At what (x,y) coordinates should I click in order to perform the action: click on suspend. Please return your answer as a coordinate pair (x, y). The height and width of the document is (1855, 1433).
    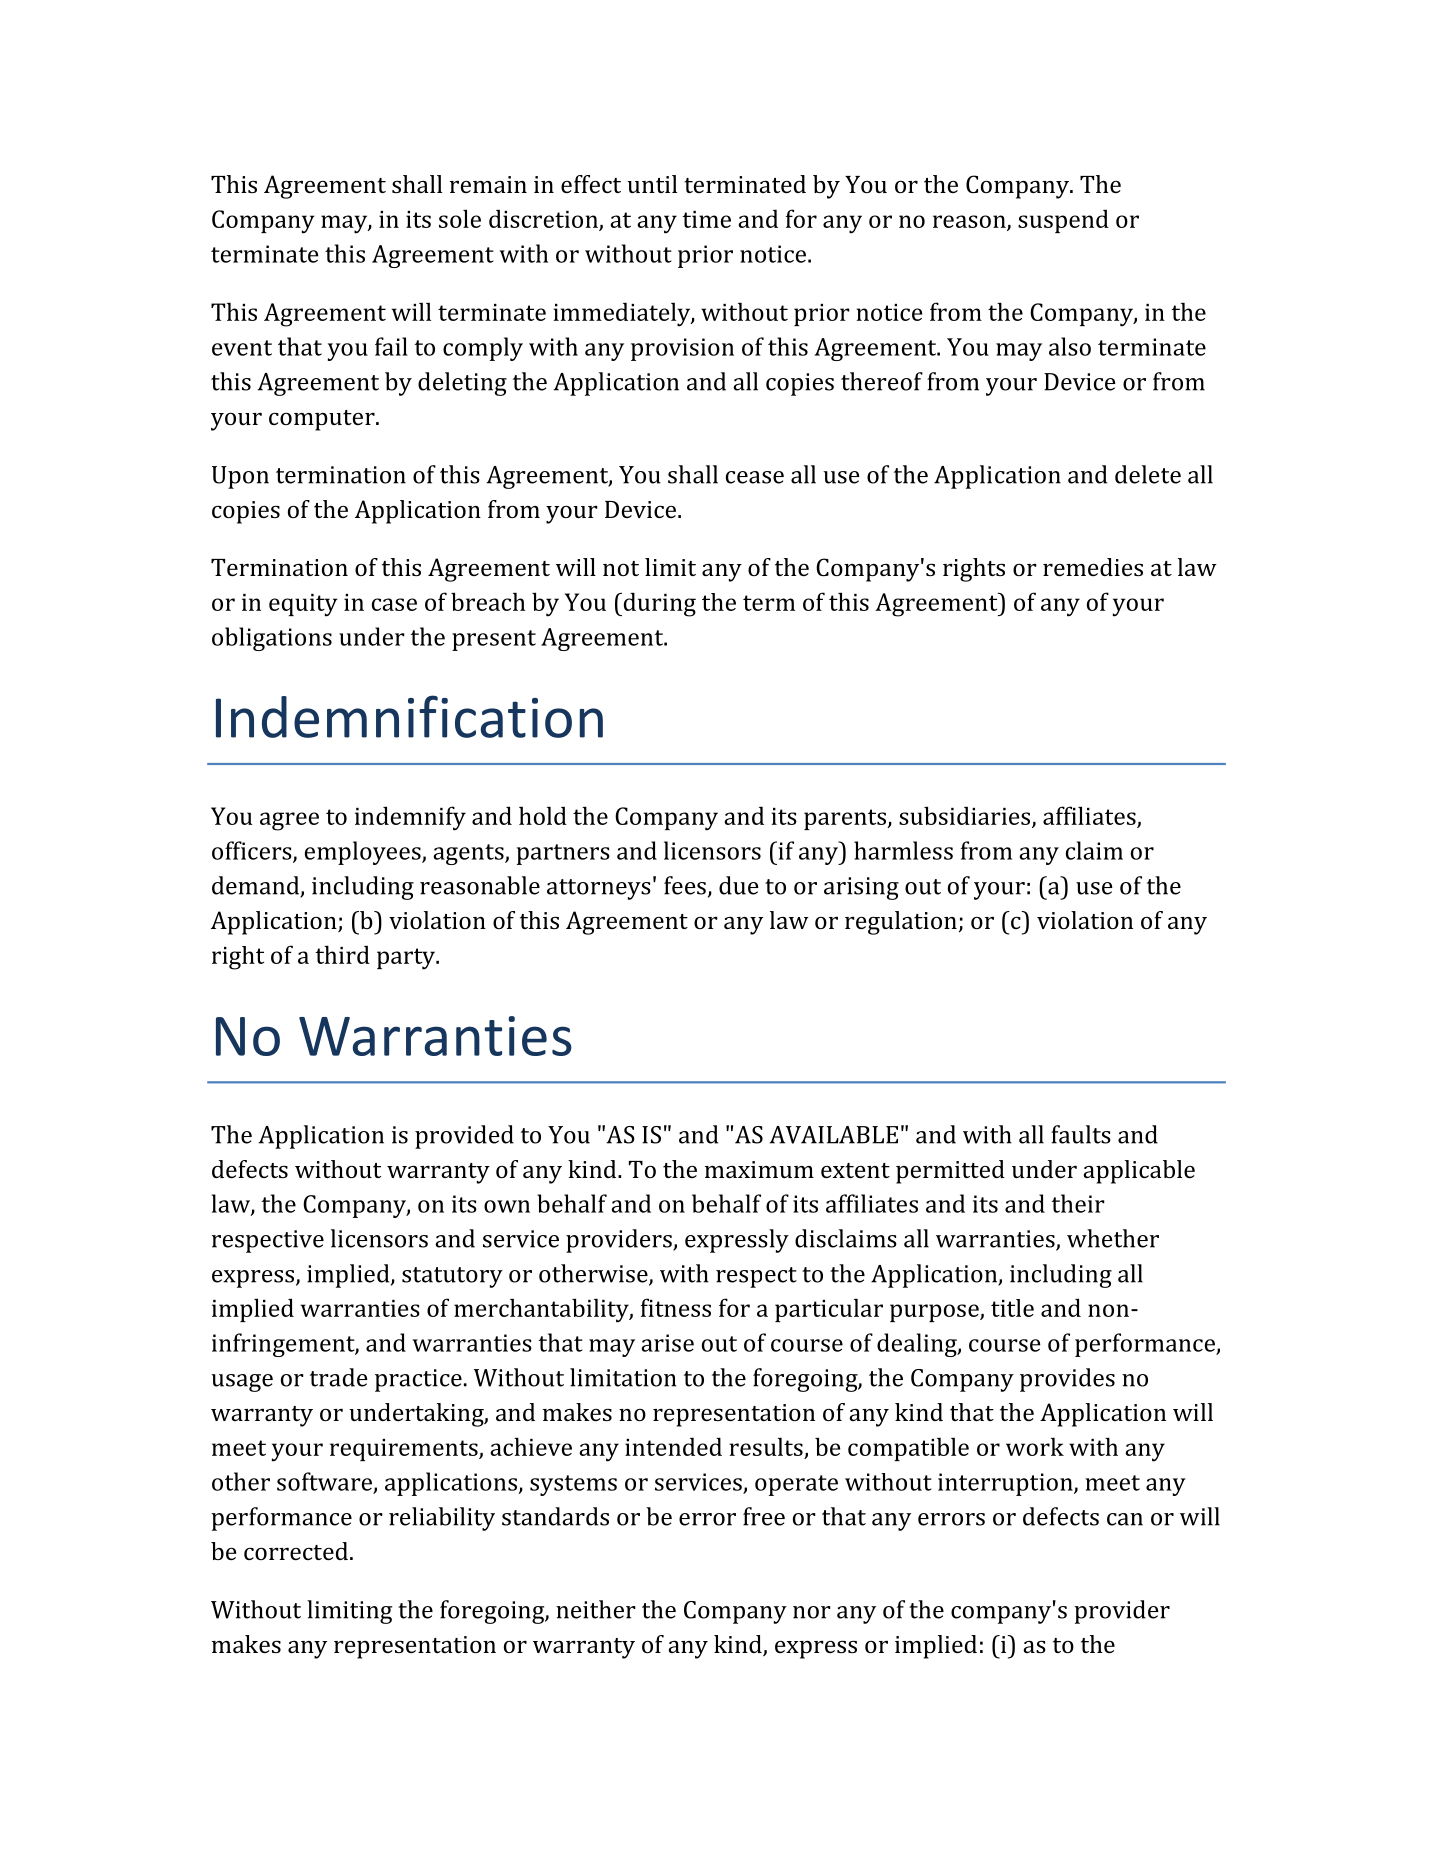
    Looking at the image, I should click on (1063, 221).
